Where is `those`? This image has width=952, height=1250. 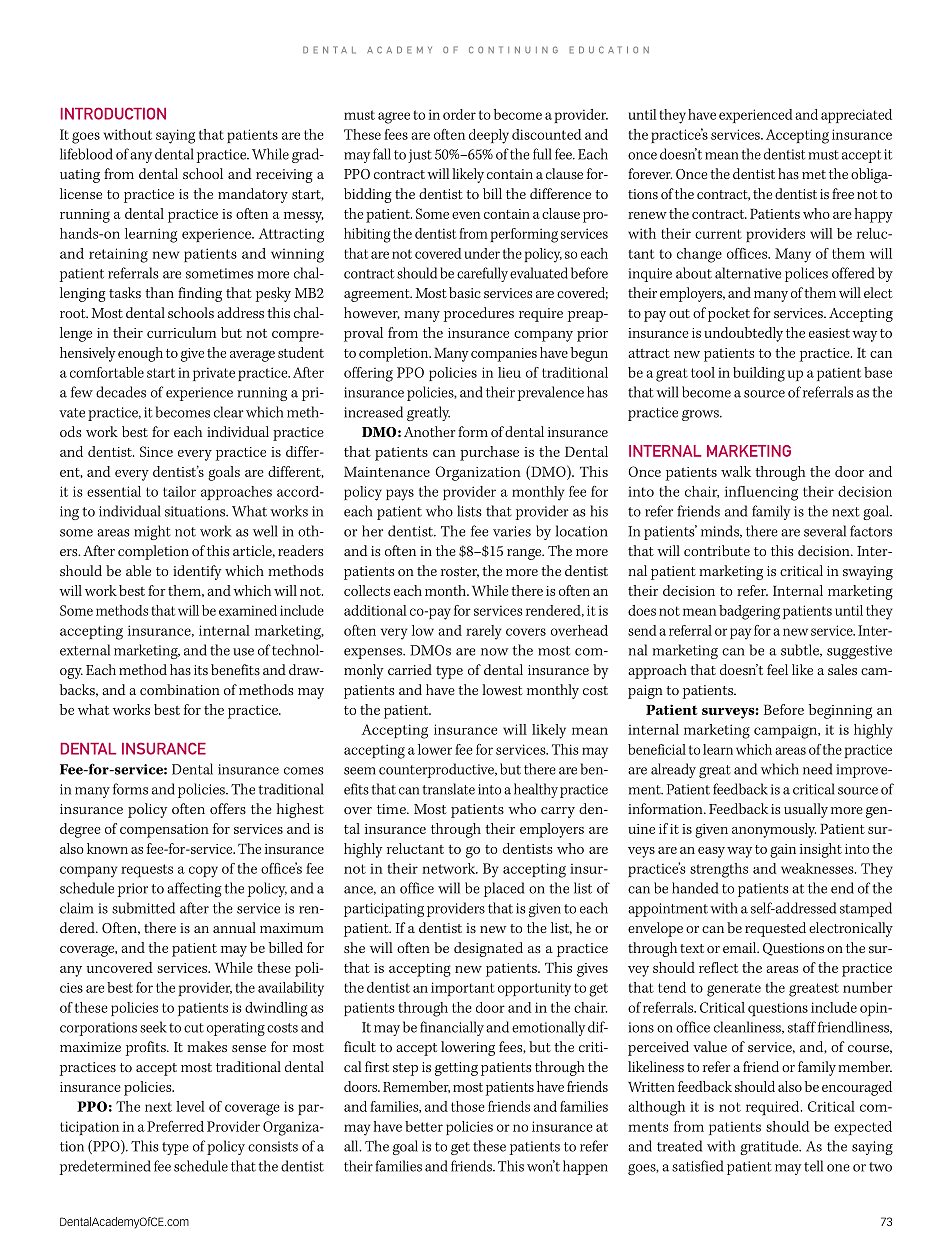
those is located at coordinates (468, 1106).
